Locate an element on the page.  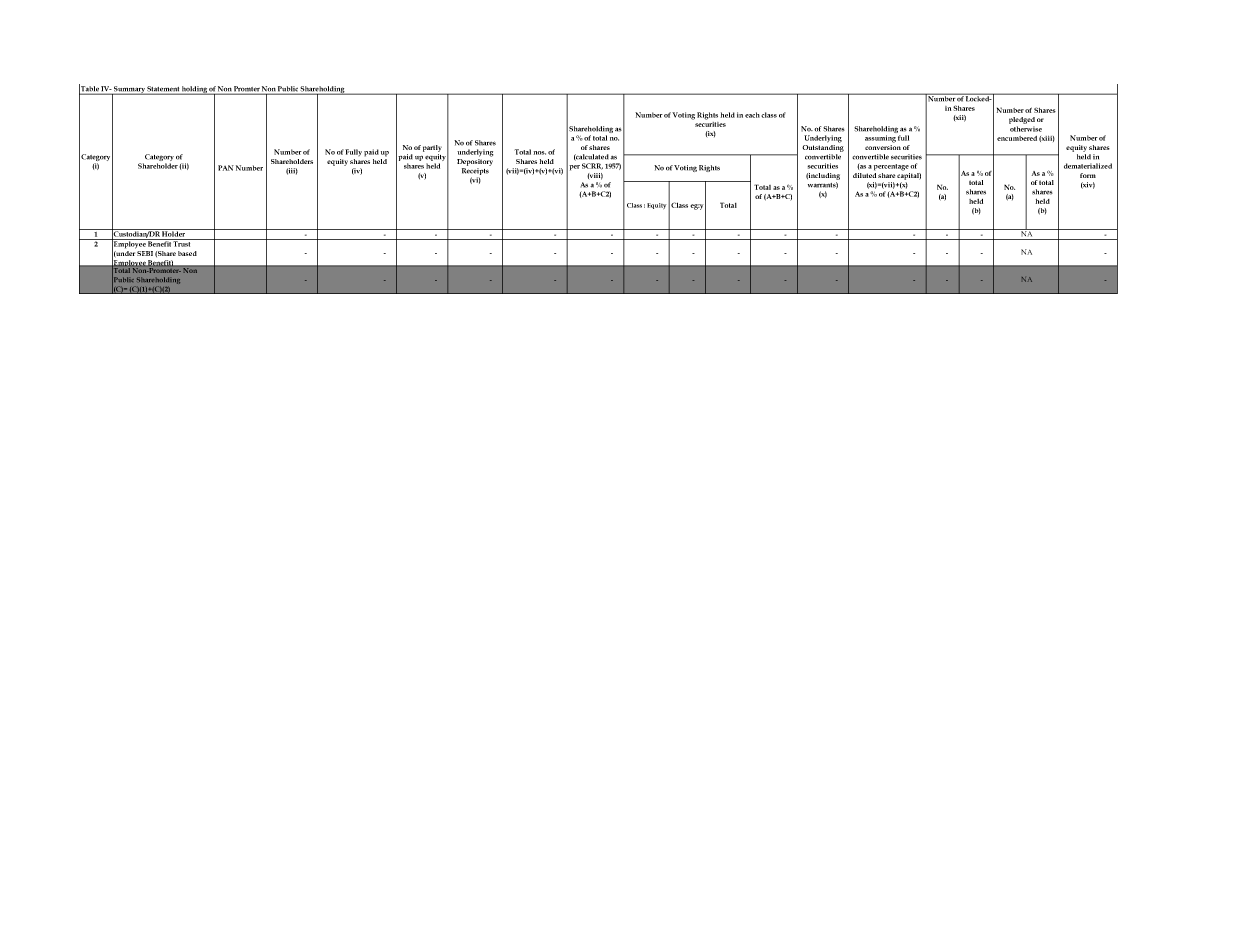
nos is located at coordinates (540, 153).
